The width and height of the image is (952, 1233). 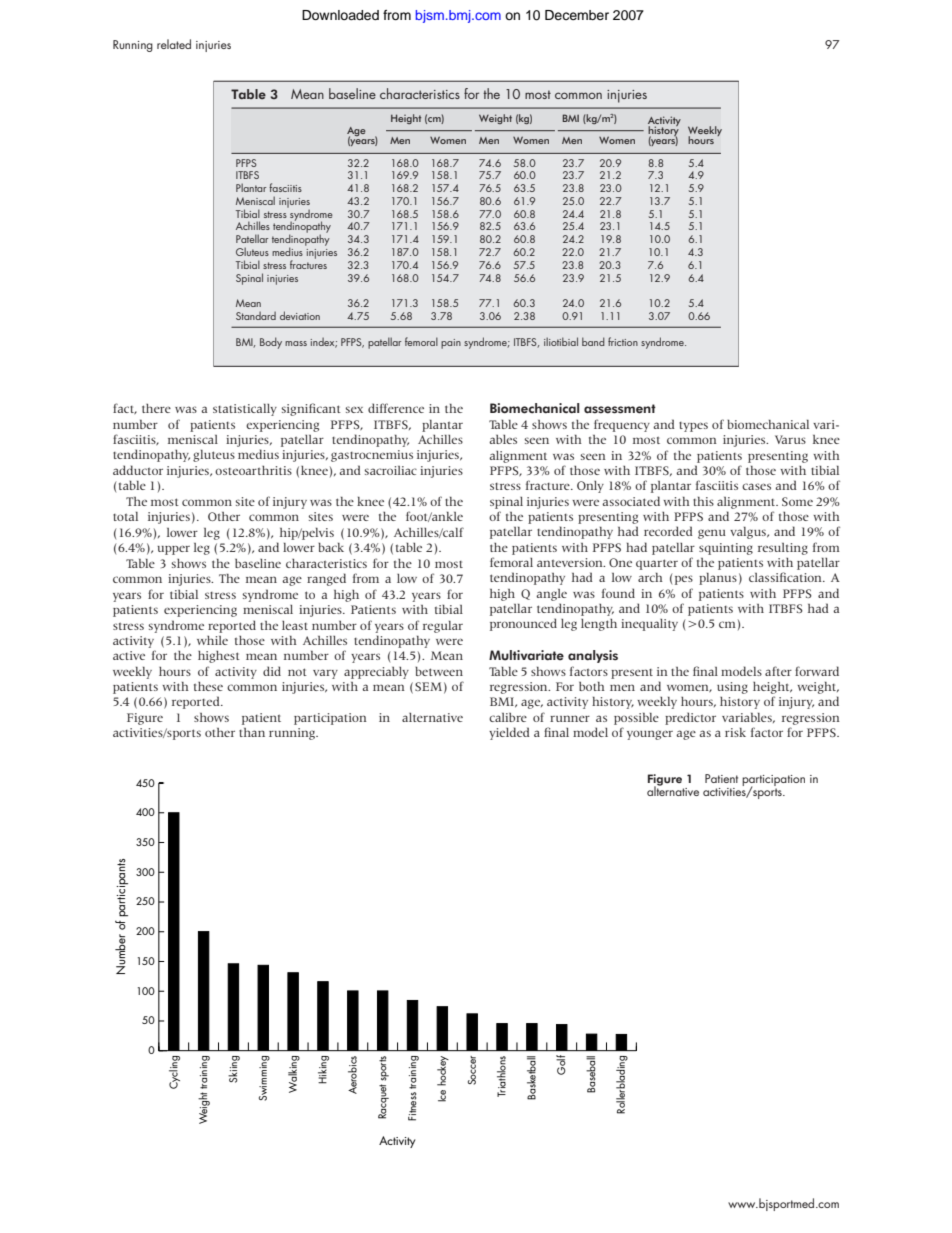 What do you see at coordinates (174, 44) in the image?
I see `related` at bounding box center [174, 44].
